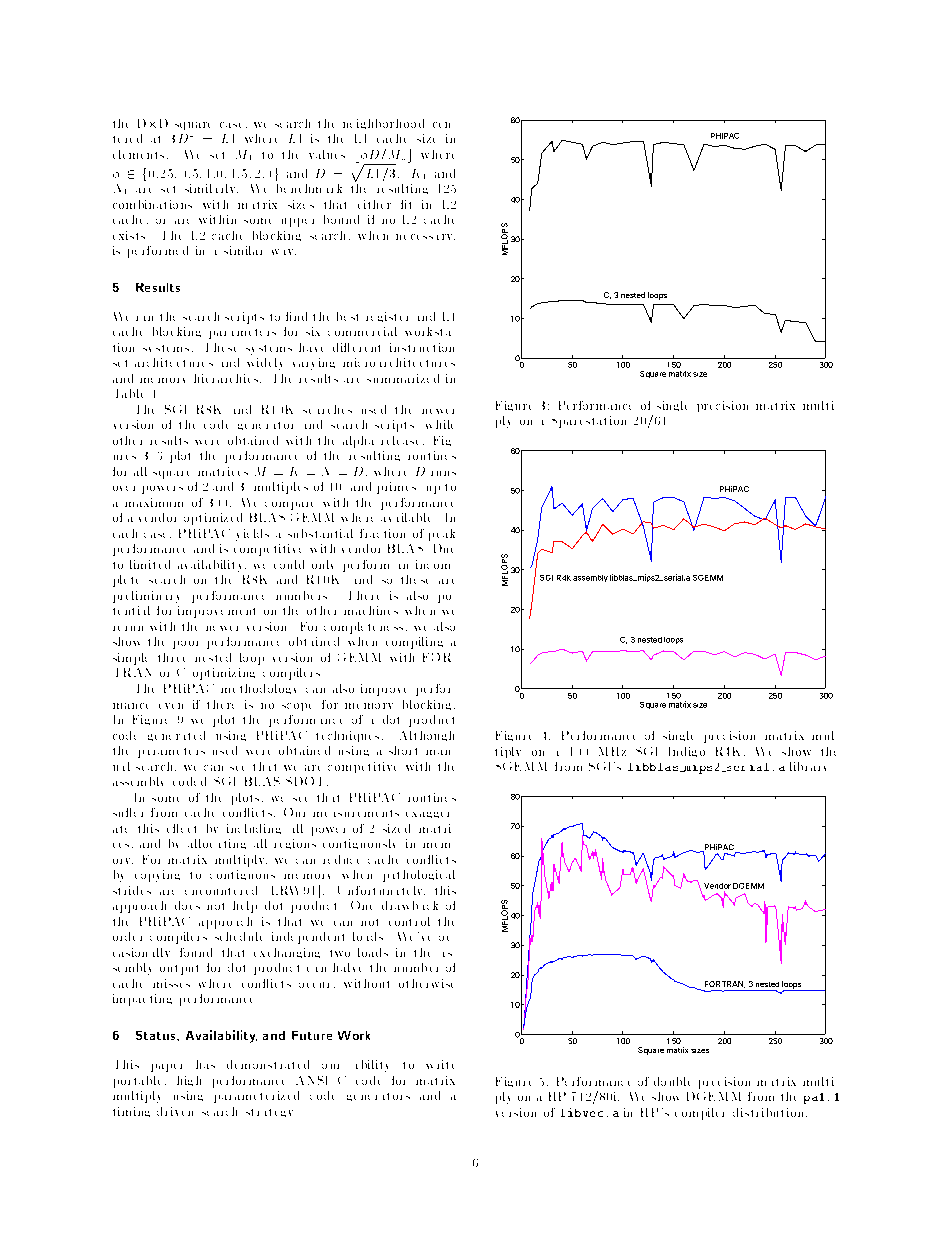 This screenshot has width=952, height=1233. I want to click on high, so click(189, 1081).
